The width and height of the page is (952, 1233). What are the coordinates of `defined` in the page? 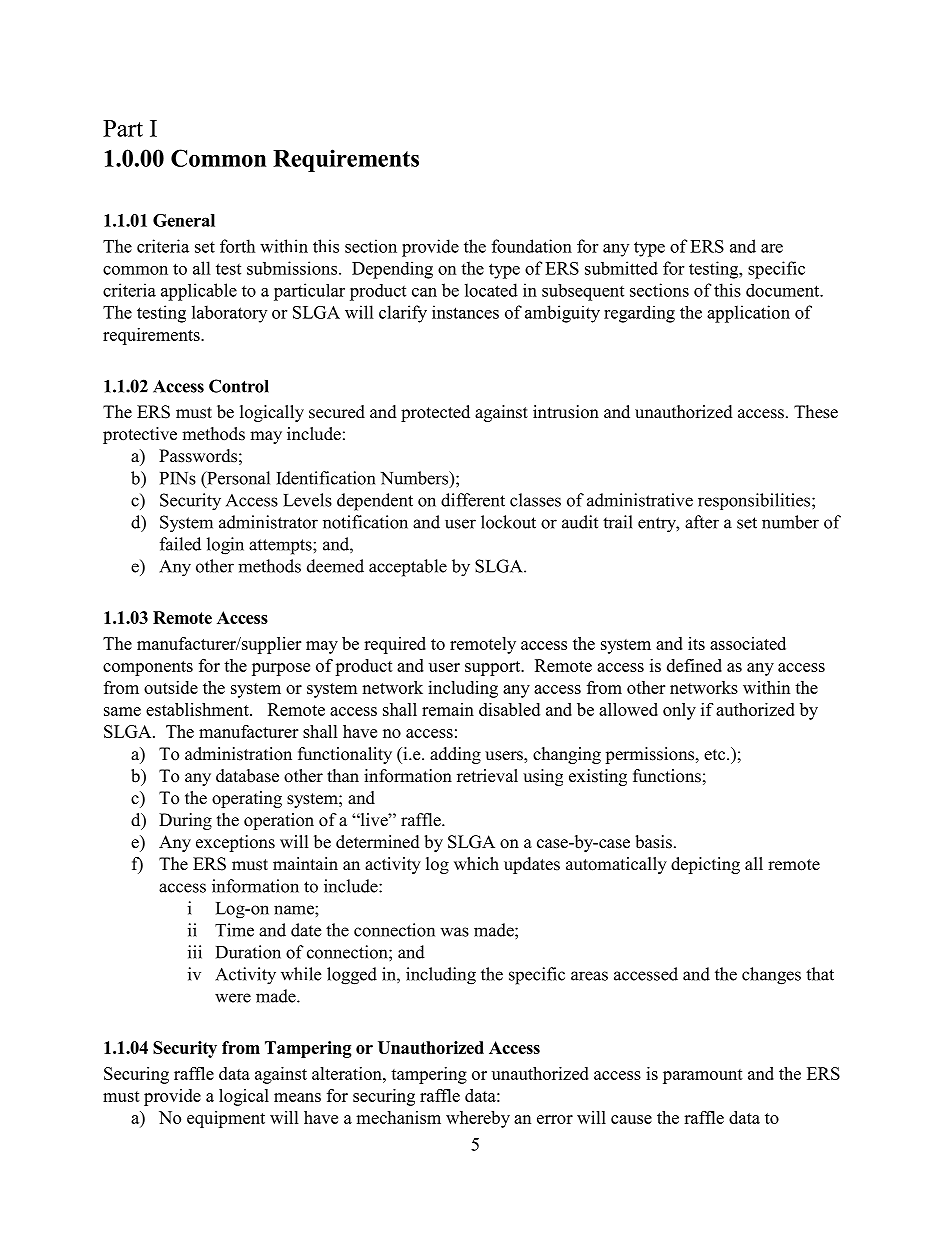 It's located at (694, 665).
